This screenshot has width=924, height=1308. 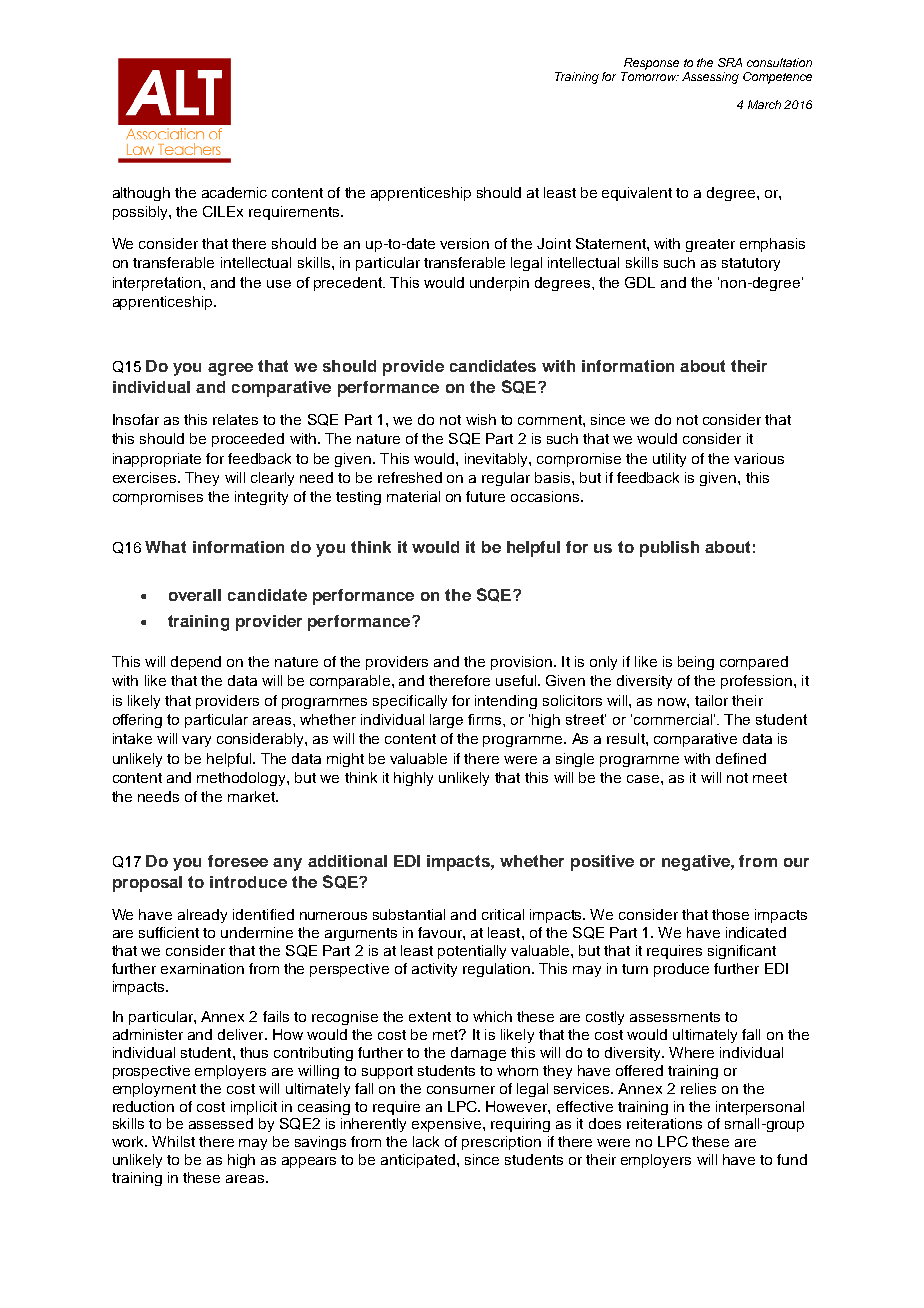 I want to click on academic, so click(x=234, y=192).
